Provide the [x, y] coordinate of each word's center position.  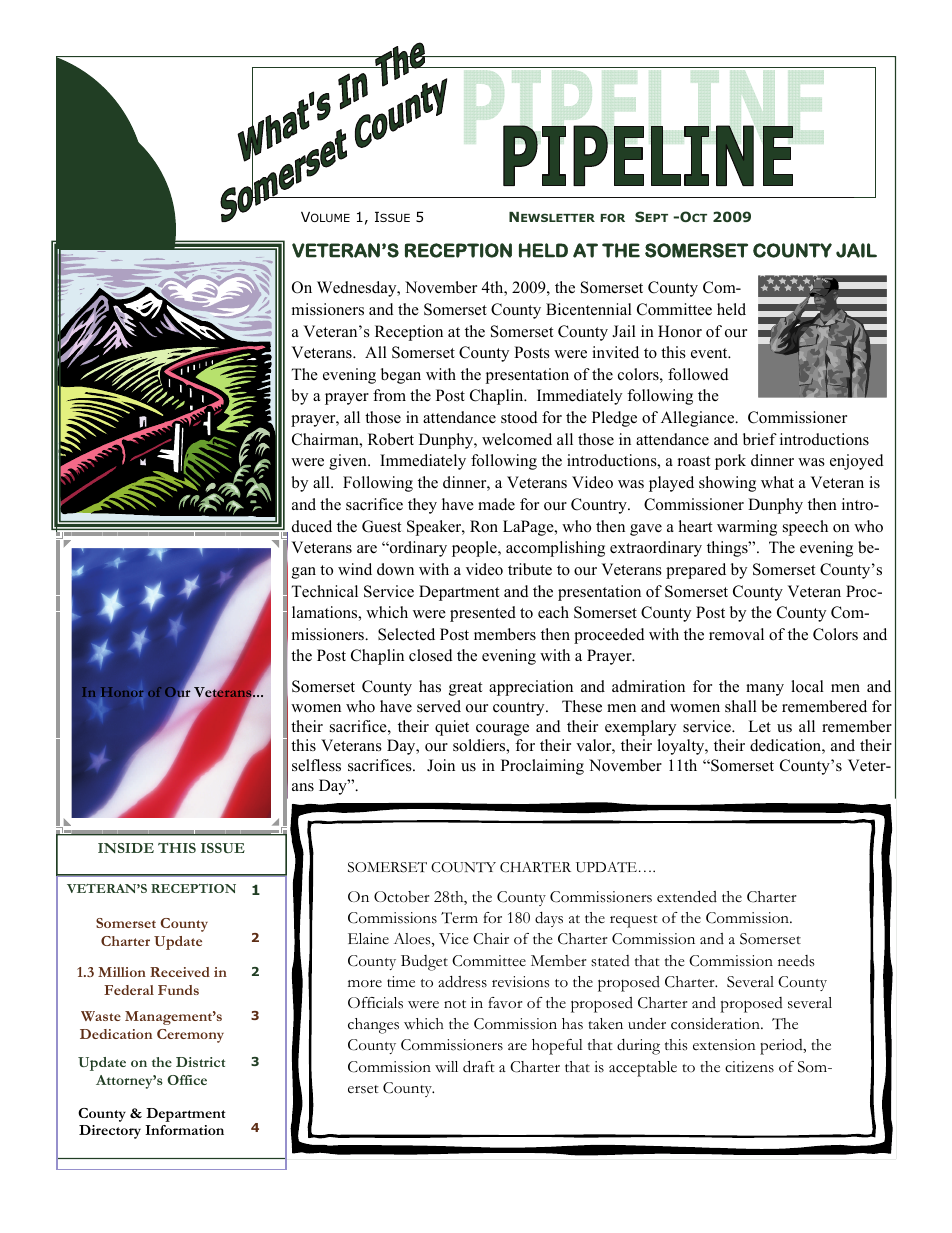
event [710, 353]
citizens [749, 1067]
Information [184, 1130]
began [401, 376]
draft [479, 1066]
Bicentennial [589, 309]
